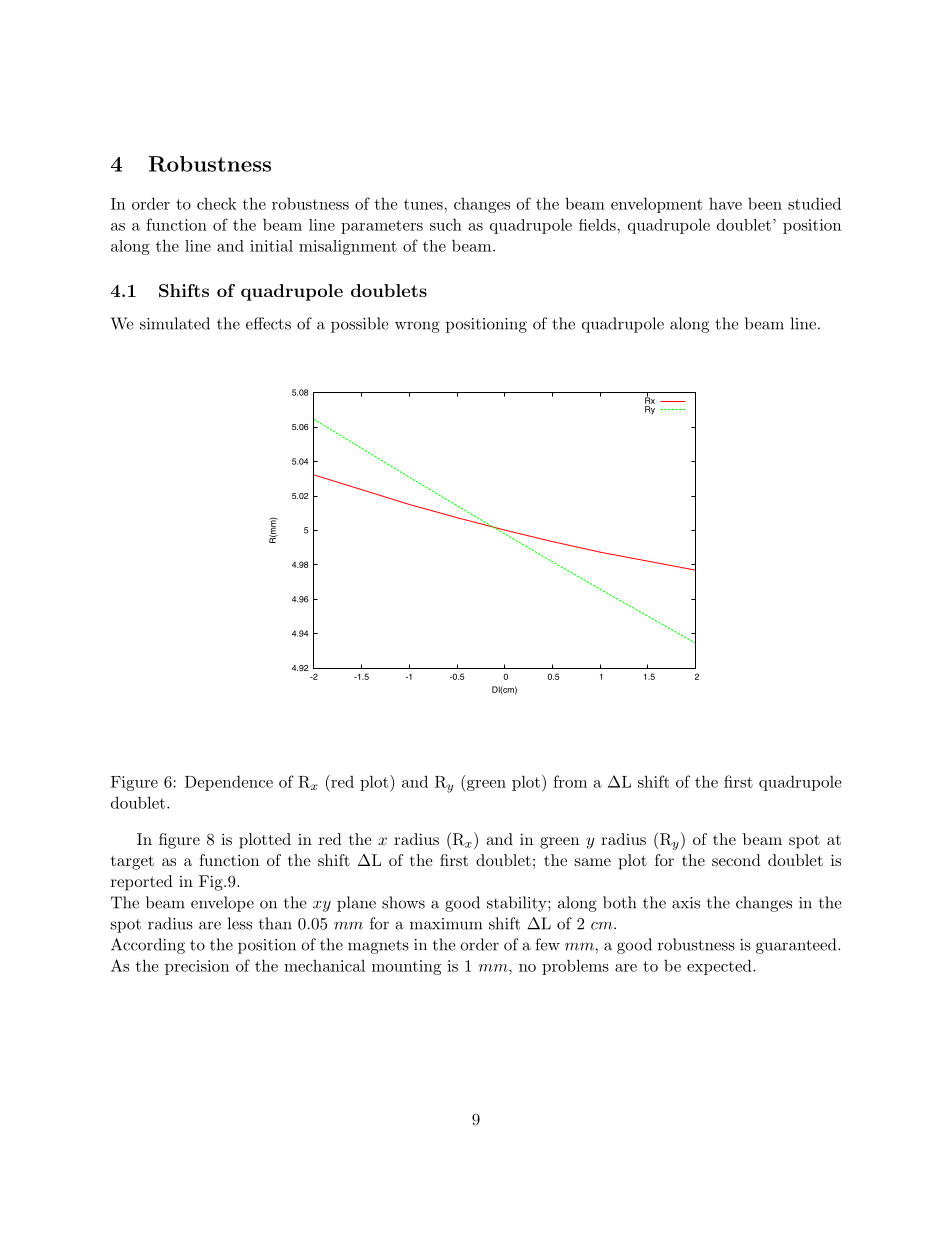 This screenshot has height=1233, width=952. What do you see at coordinates (197, 967) in the screenshot?
I see `precision` at bounding box center [197, 967].
